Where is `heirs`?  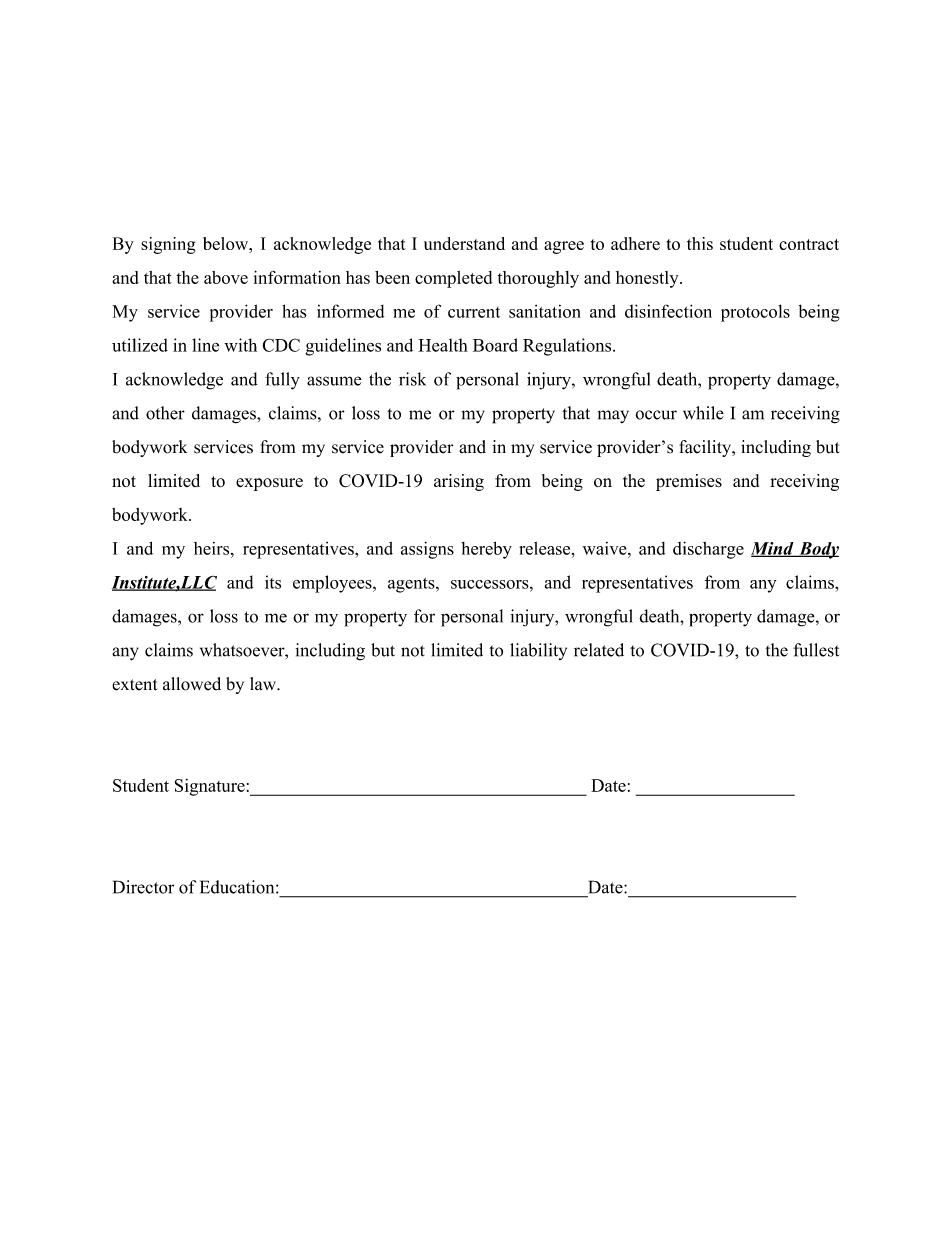
heirs is located at coordinates (213, 548).
